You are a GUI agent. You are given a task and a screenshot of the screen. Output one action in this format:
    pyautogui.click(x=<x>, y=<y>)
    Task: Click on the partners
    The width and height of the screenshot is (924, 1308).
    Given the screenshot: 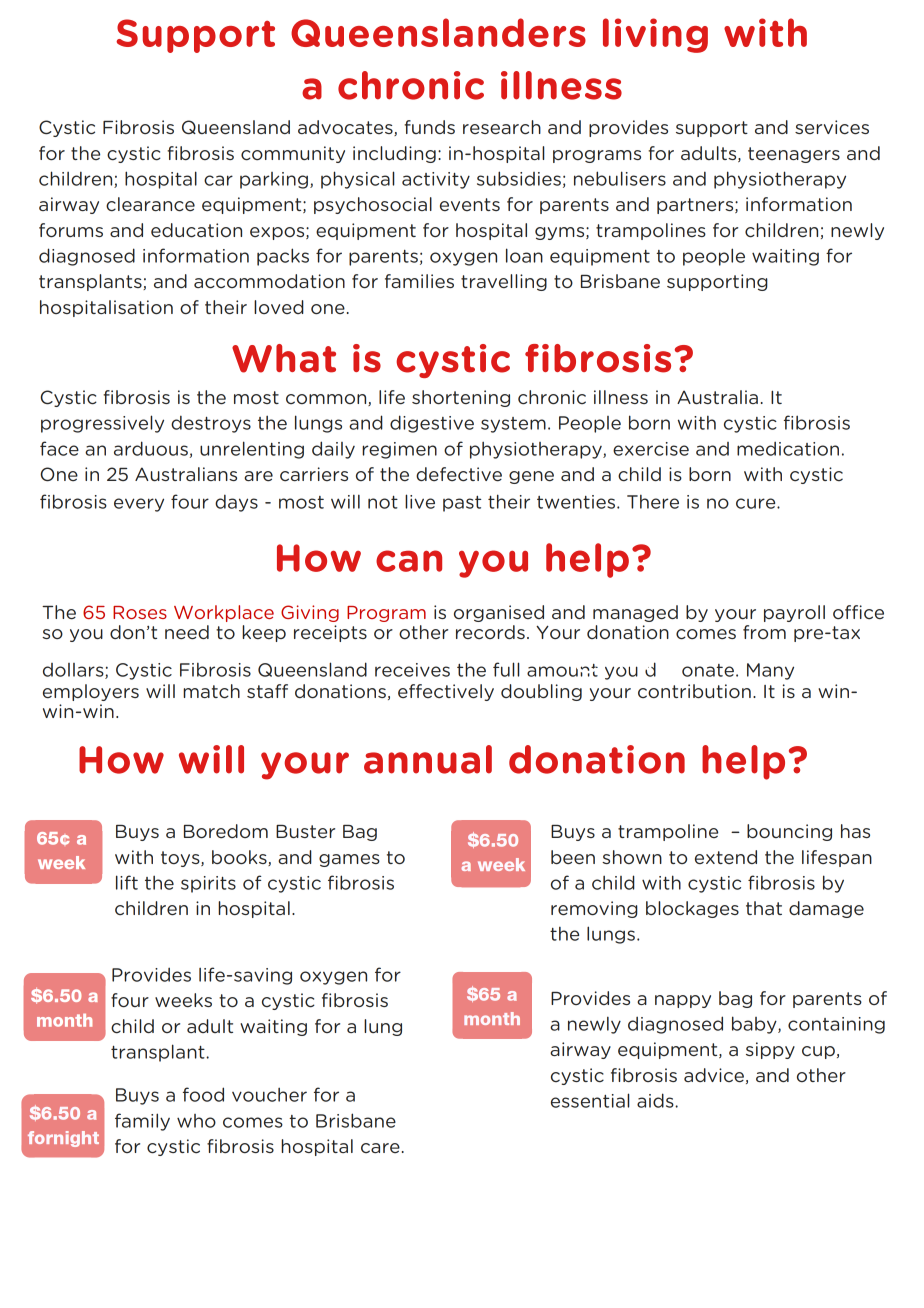 What is the action you would take?
    pyautogui.click(x=696, y=206)
